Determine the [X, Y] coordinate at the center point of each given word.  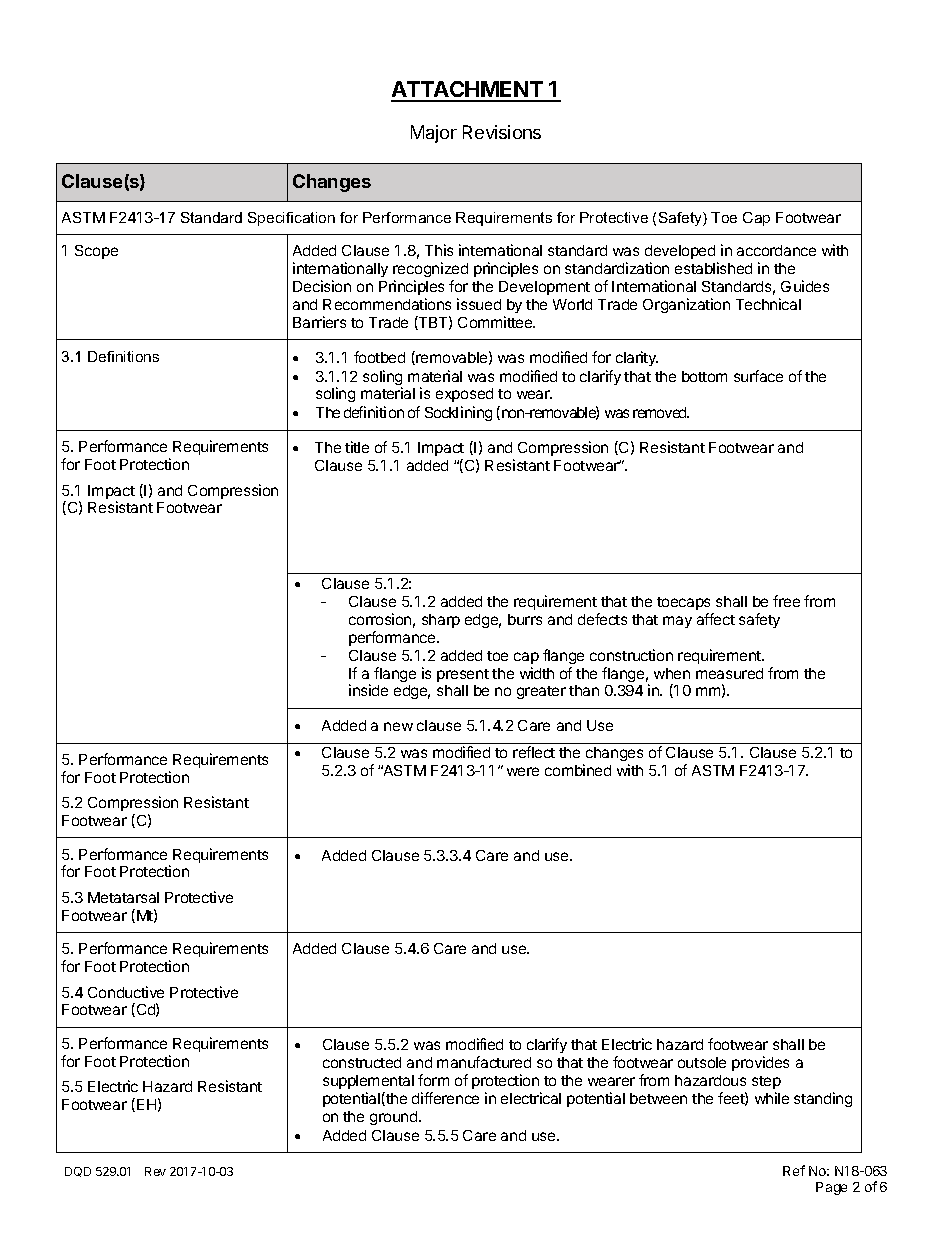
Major [434, 134]
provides [760, 1063]
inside [368, 690]
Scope [96, 252]
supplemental [368, 1082]
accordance [776, 250]
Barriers [319, 322]
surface [758, 376]
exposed [464, 395]
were [523, 771]
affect [716, 619]
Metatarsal [123, 897]
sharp [441, 621]
